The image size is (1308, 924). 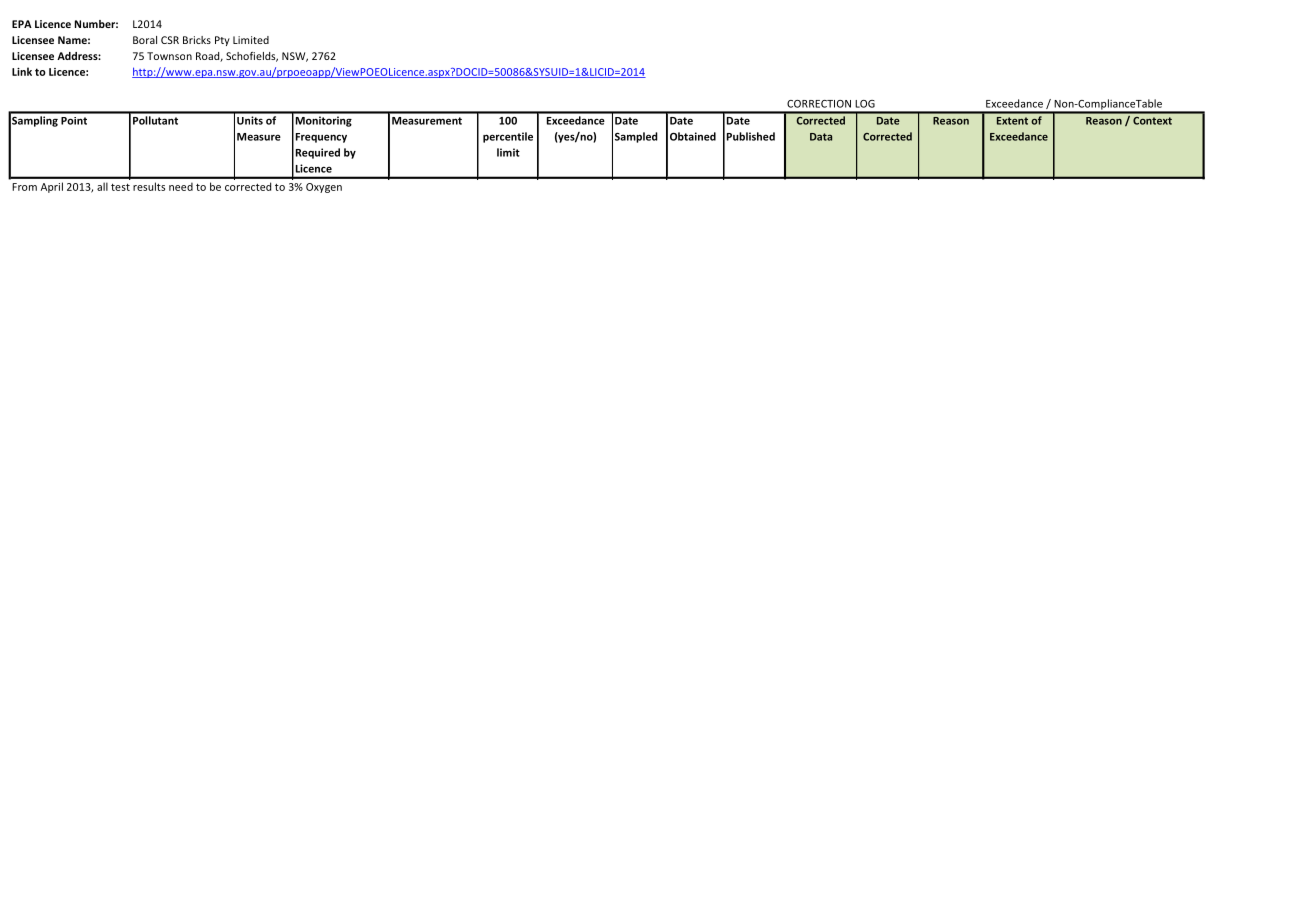 I want to click on CORRECTION, so click(x=819, y=104).
